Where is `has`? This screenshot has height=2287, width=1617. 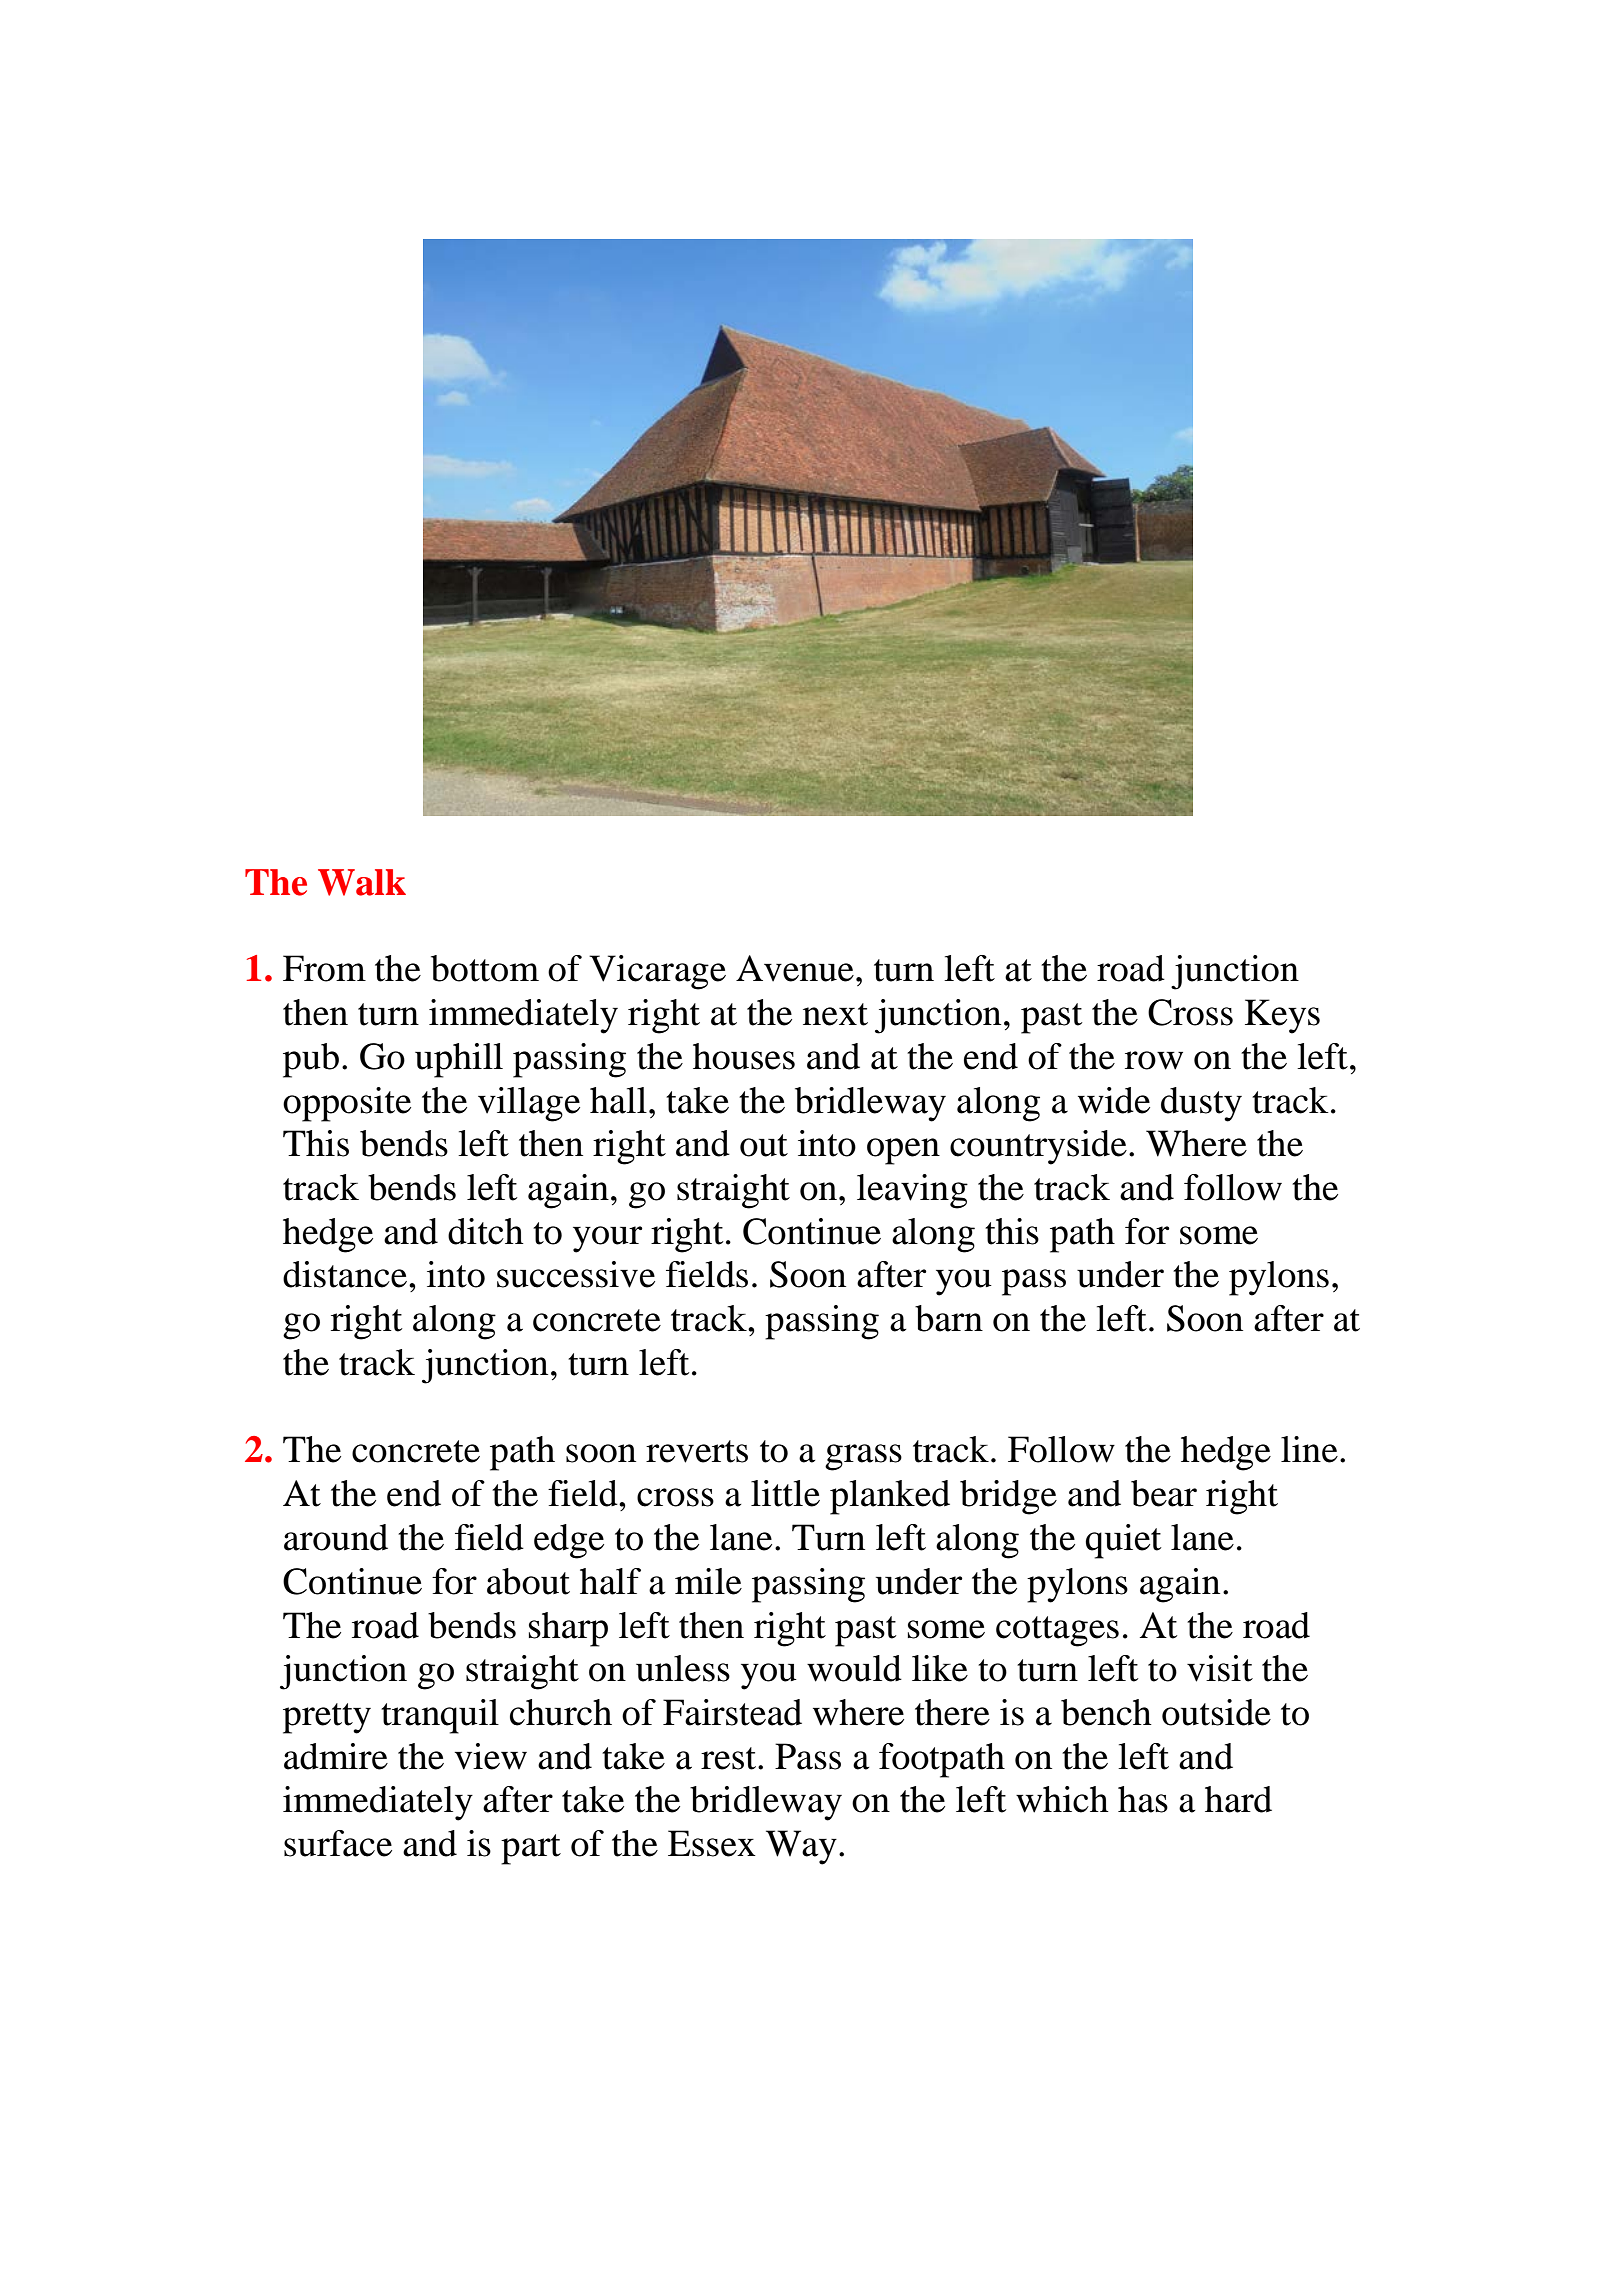
has is located at coordinates (1143, 1799).
